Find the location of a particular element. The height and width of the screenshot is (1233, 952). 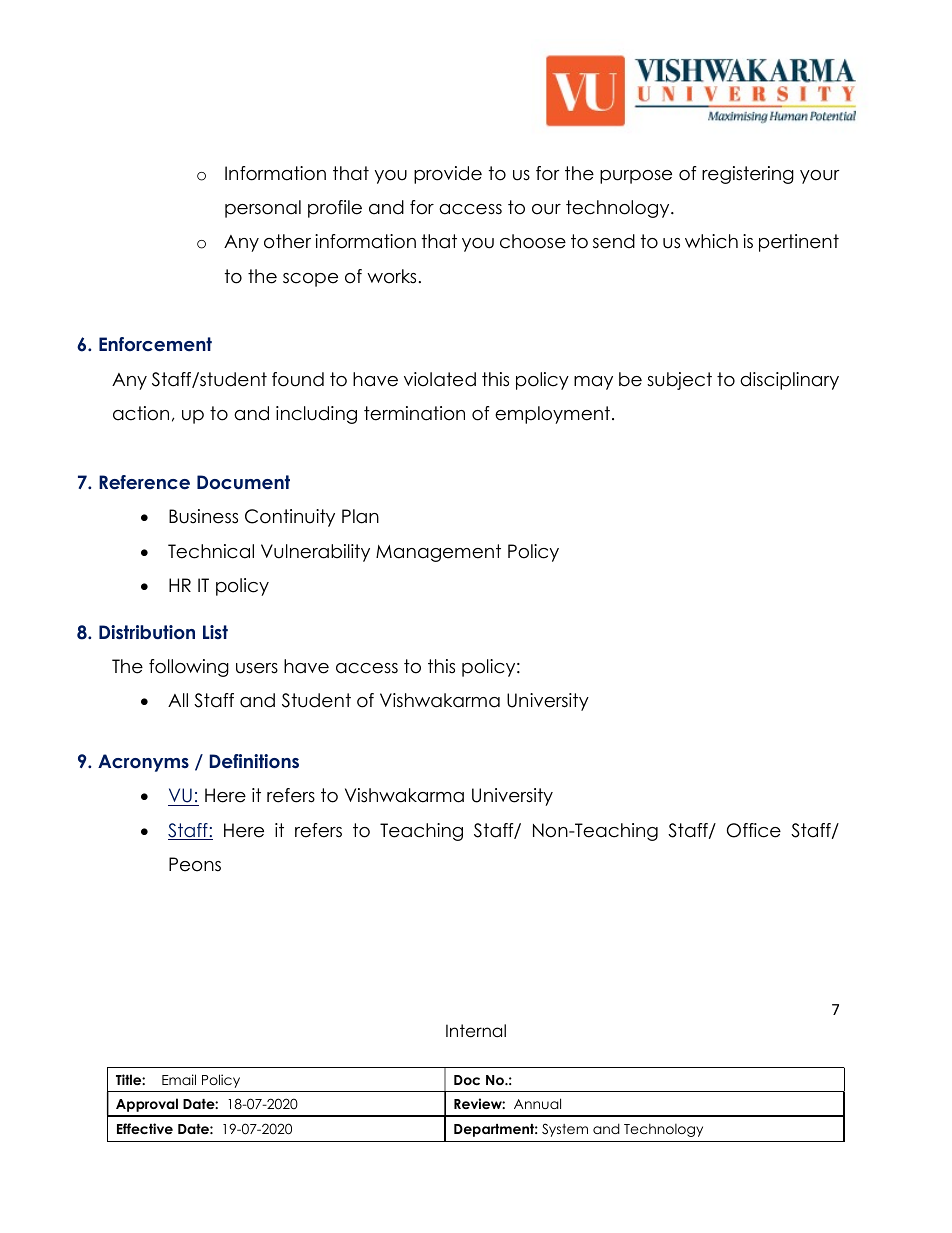

provide is located at coordinates (448, 175).
